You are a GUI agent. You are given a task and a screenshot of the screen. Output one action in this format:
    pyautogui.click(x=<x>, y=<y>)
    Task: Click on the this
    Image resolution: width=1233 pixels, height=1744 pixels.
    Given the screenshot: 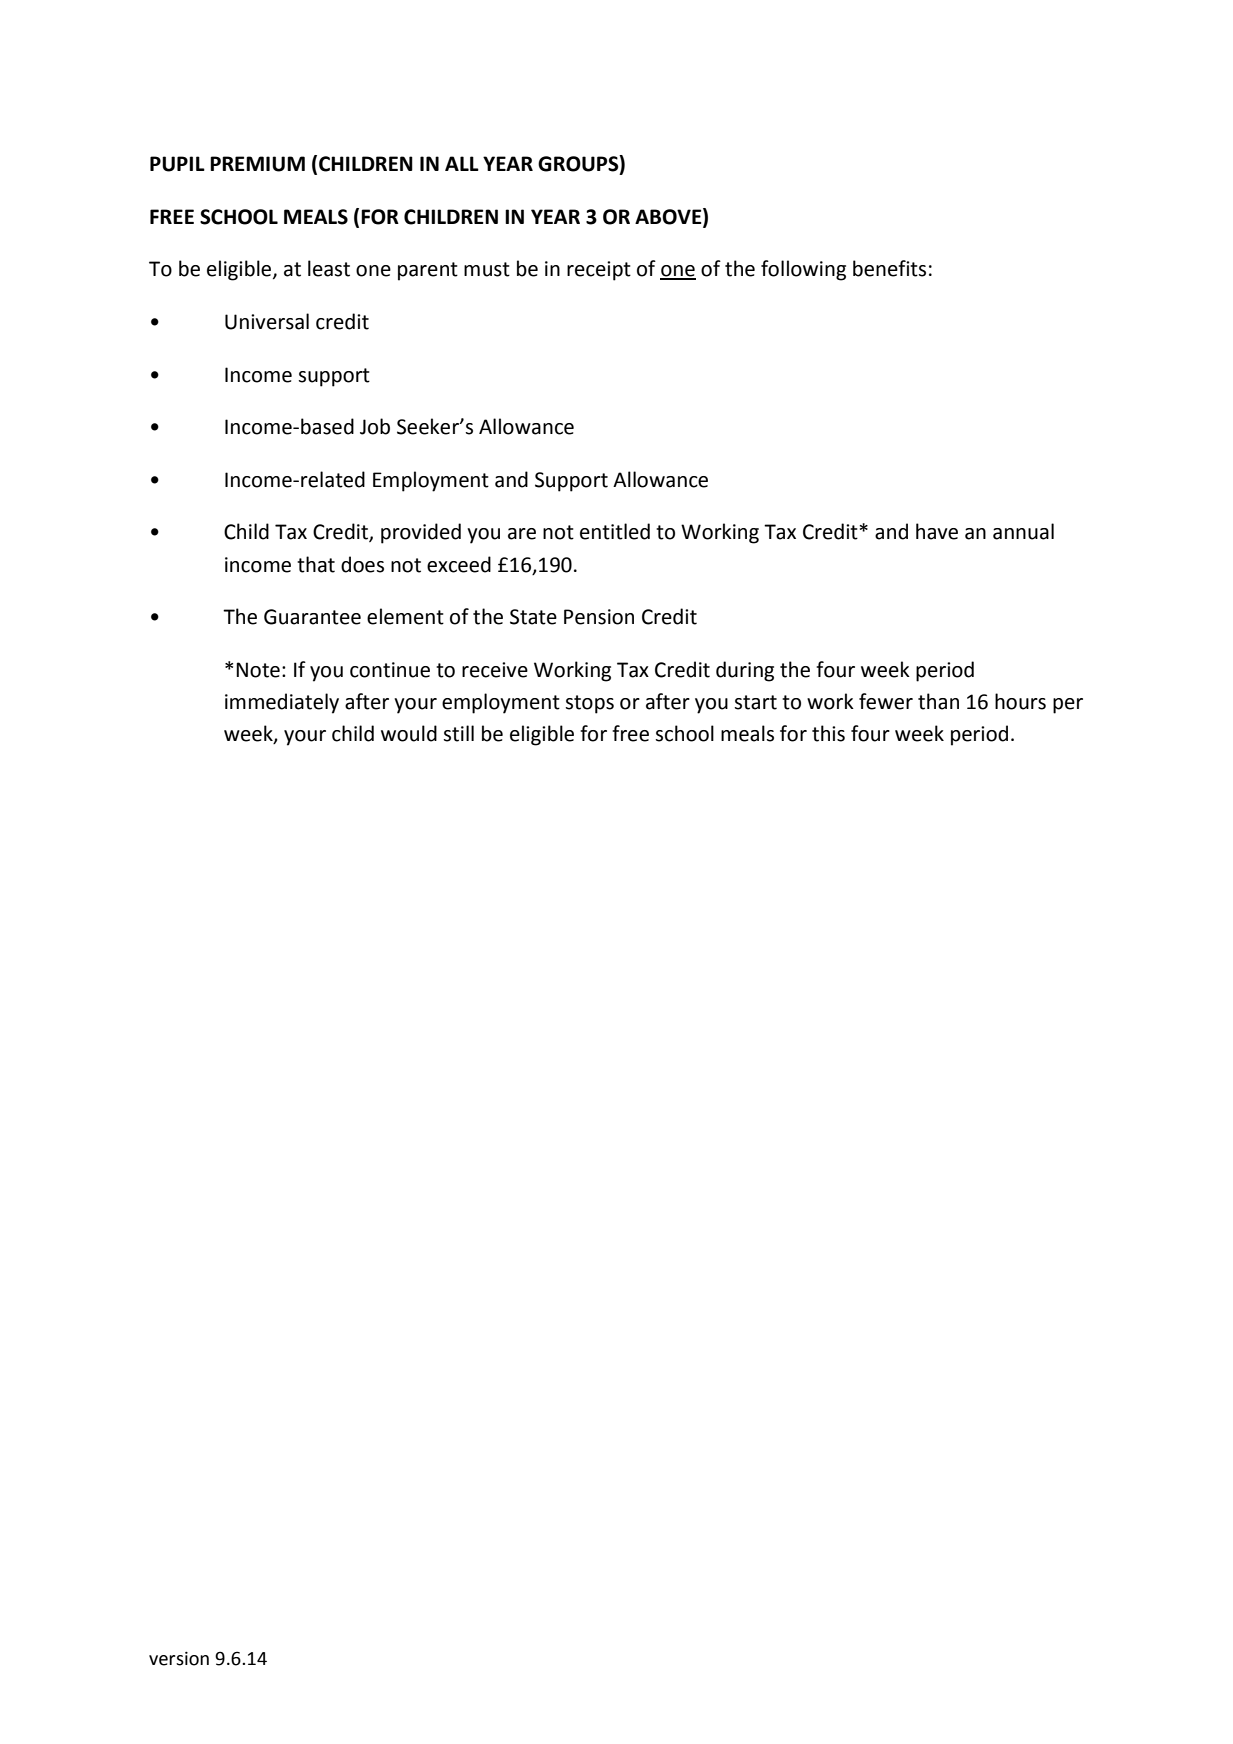 What is the action you would take?
    pyautogui.click(x=828, y=733)
